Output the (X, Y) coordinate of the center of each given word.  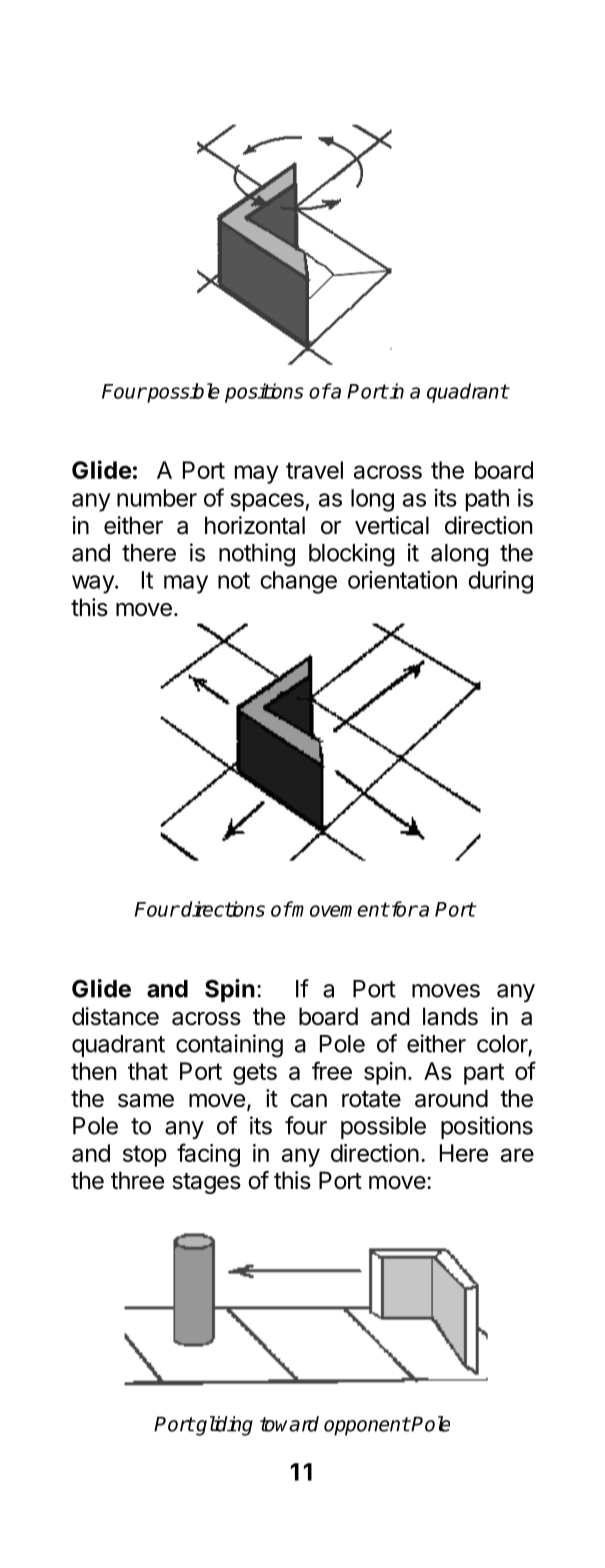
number (157, 498)
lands (450, 1016)
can (308, 1101)
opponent (367, 1426)
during (500, 582)
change (298, 582)
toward (289, 1424)
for (403, 909)
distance (115, 1016)
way (94, 584)
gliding (223, 1426)
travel (314, 470)
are (517, 1155)
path (487, 500)
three (137, 1180)
